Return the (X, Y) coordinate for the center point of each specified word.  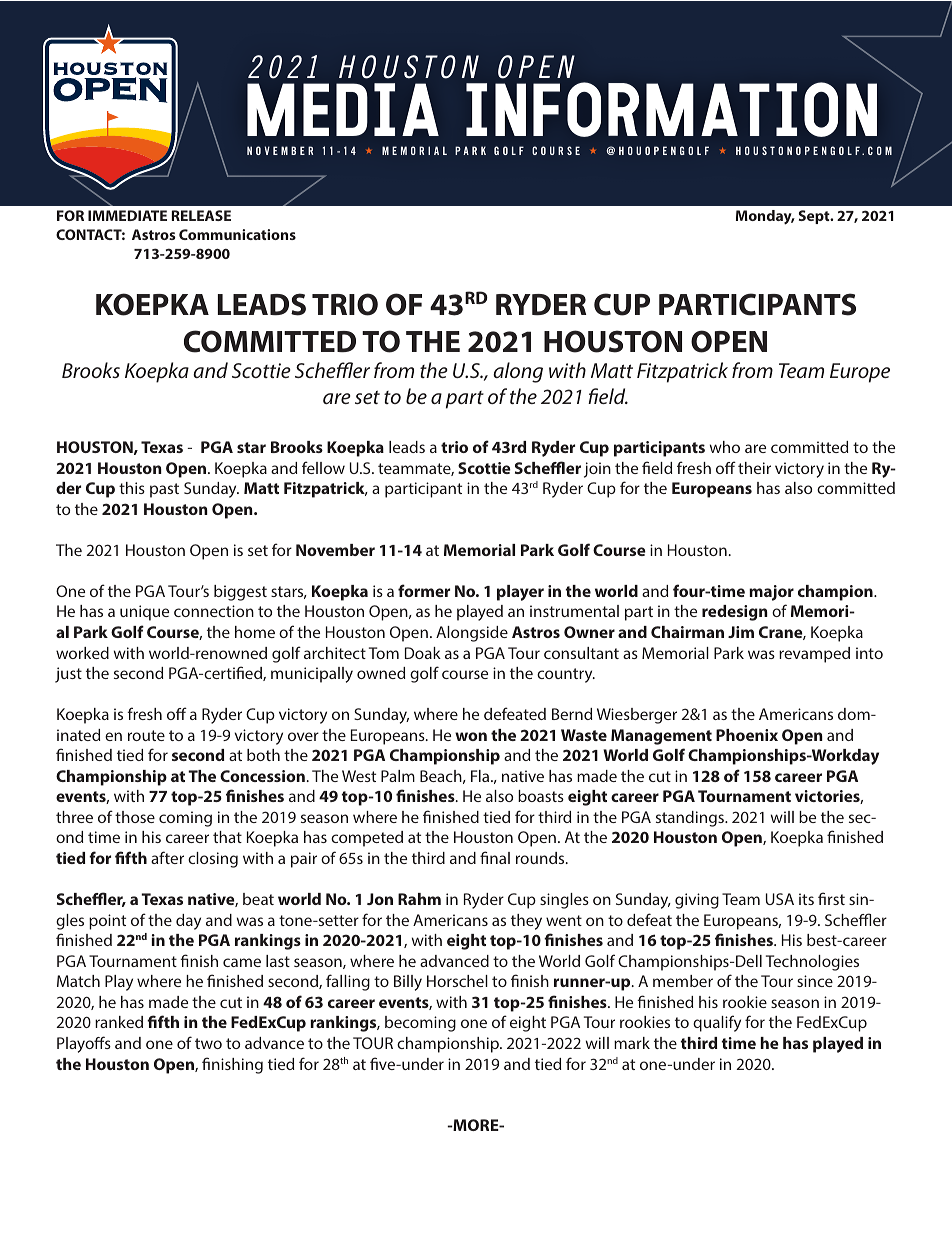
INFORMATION (671, 109)
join (597, 470)
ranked (119, 1022)
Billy (408, 983)
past (164, 490)
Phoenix (747, 735)
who (725, 447)
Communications (237, 234)
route (146, 735)
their (754, 468)
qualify (717, 1023)
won (471, 736)
